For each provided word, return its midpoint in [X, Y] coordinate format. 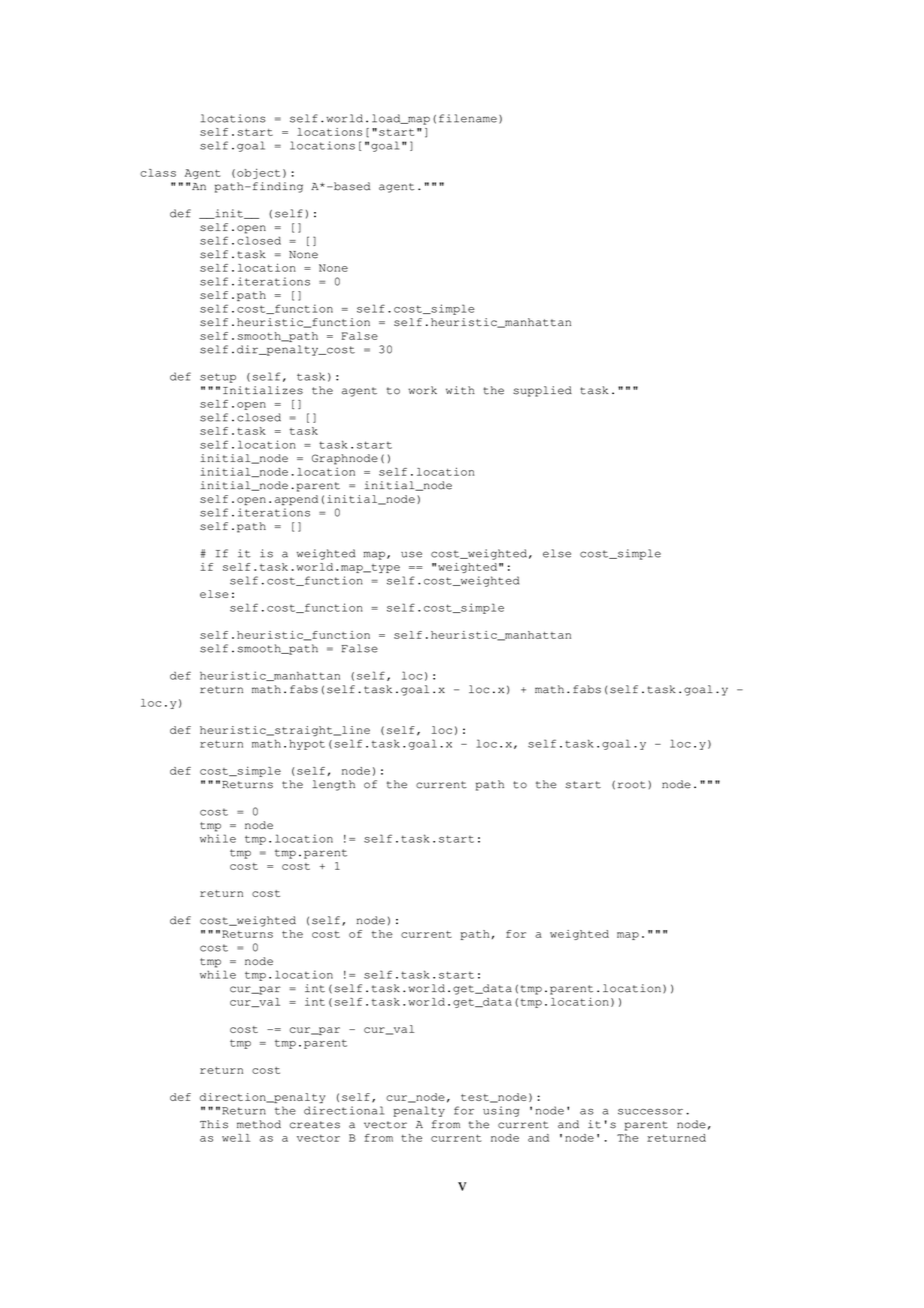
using [501, 1111]
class [158, 173]
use [411, 554]
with [460, 390]
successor [650, 1111]
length [333, 785]
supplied [542, 391]
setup [218, 378]
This [214, 1124]
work [422, 390]
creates [315, 1125]
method [259, 1124]
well [236, 1138]
